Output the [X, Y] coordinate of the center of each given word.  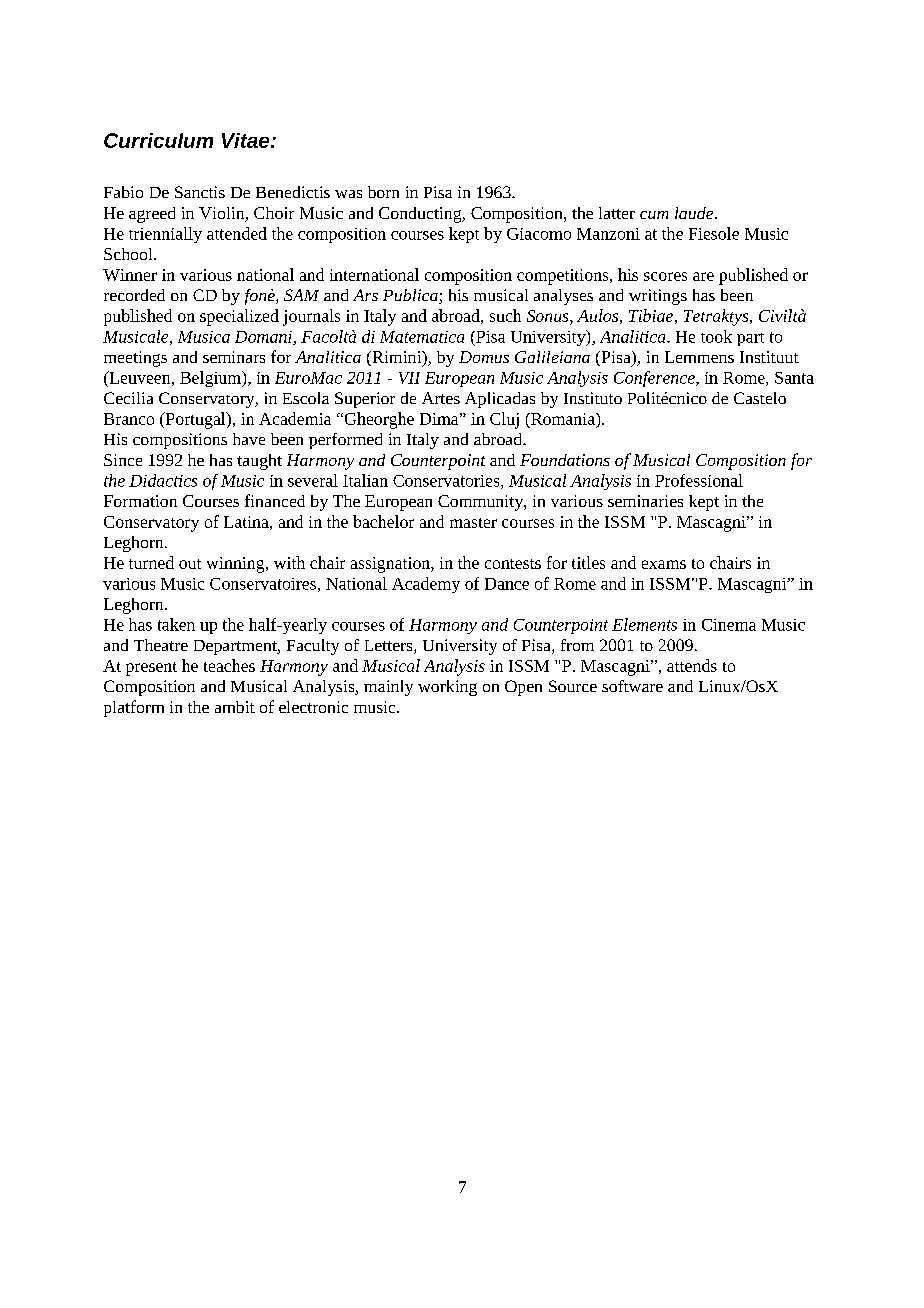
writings [658, 297]
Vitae [247, 140]
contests [513, 564]
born [383, 192]
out [190, 564]
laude [695, 213]
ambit [235, 707]
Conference [655, 379]
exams [664, 564]
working [447, 688]
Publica [411, 296]
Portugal [195, 420]
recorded [134, 295]
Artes [441, 398]
